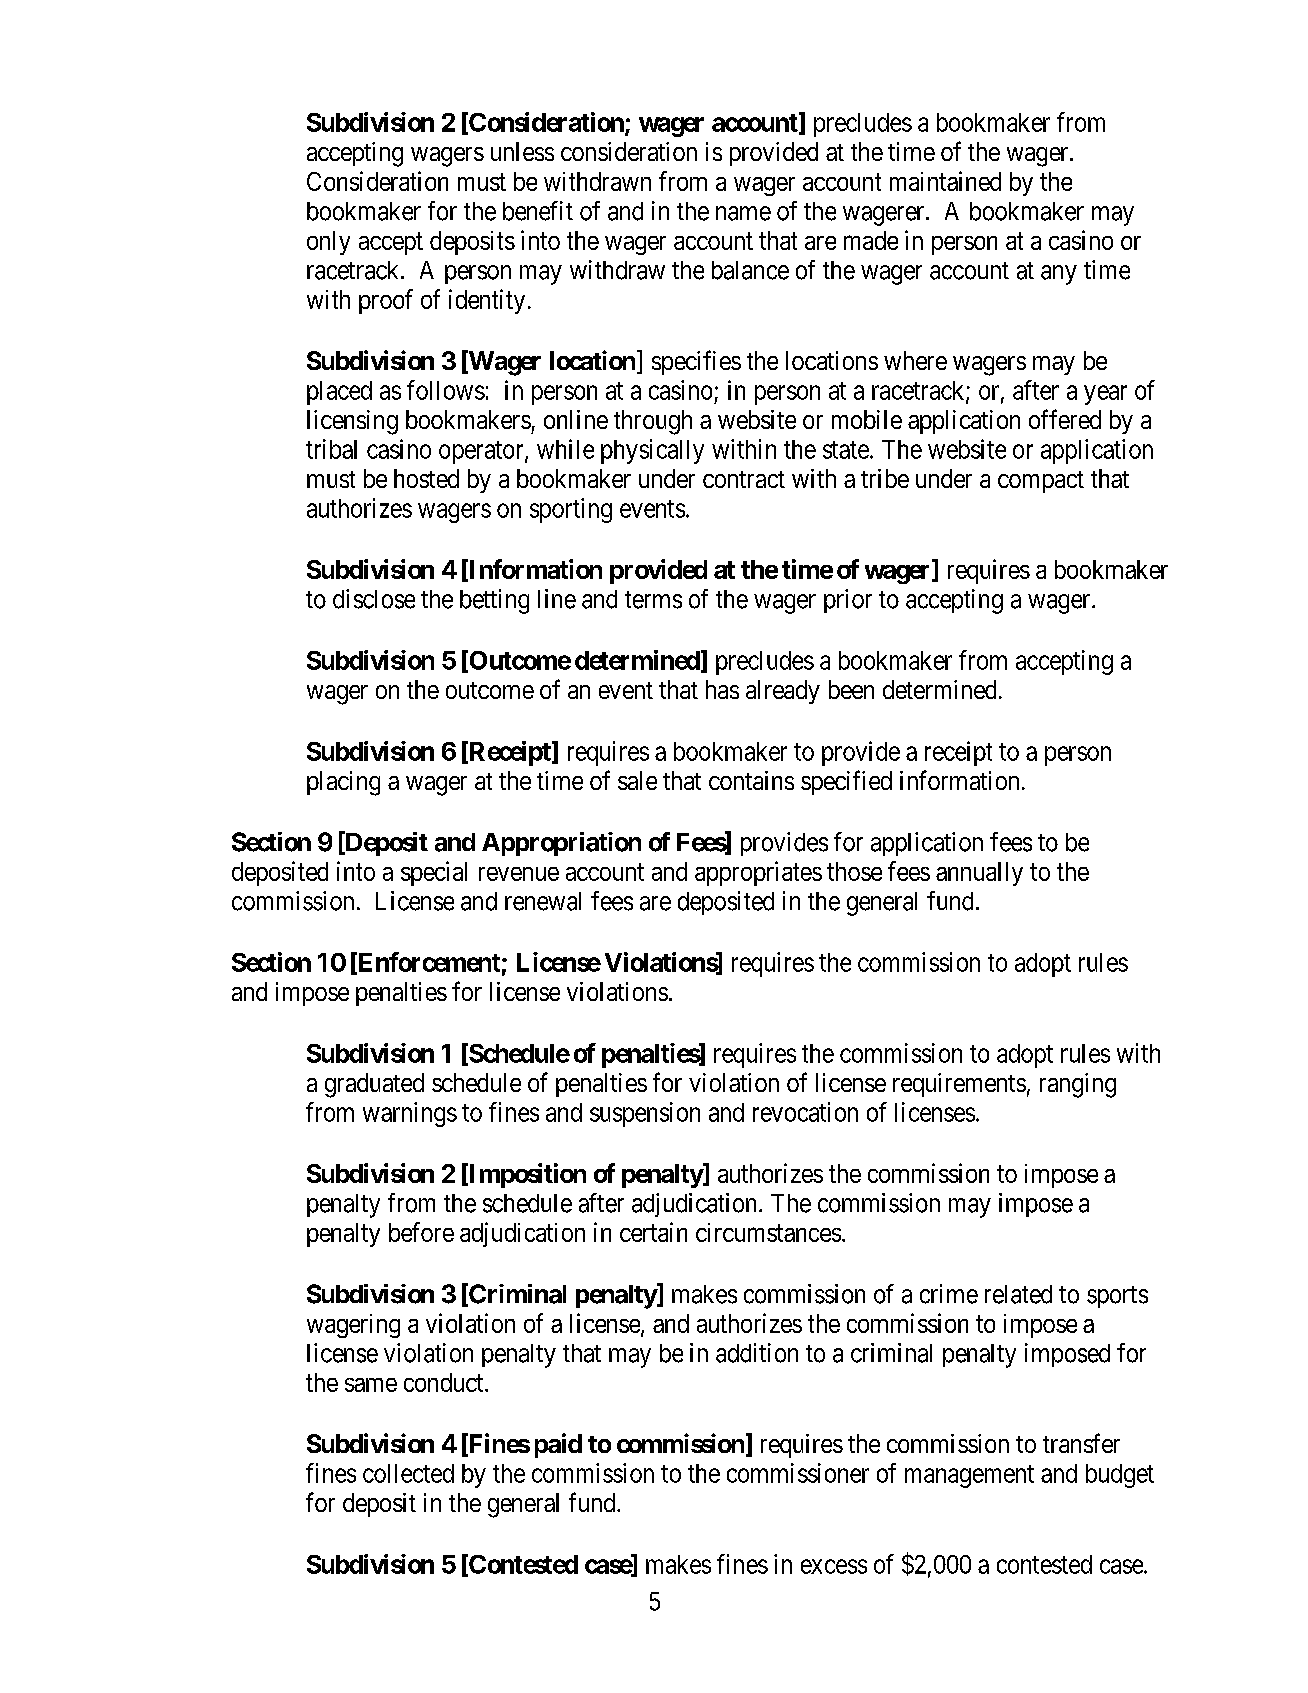  I want to click on name, so click(743, 213).
